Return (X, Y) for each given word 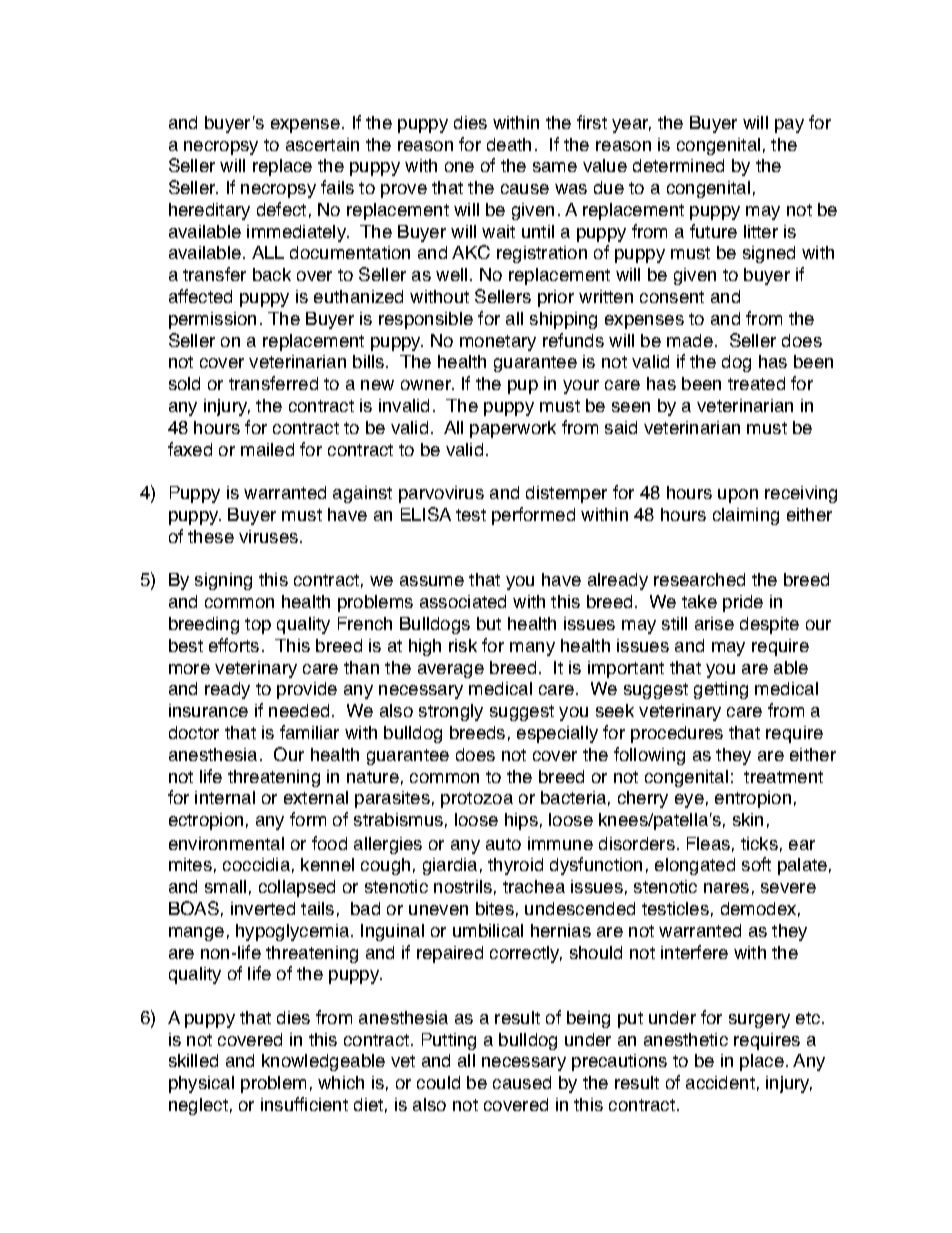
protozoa (477, 800)
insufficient (304, 1104)
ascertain (322, 144)
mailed (267, 449)
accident (720, 1082)
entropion (753, 799)
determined (678, 165)
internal (225, 797)
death (509, 144)
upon (738, 496)
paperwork (513, 429)
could (438, 1082)
